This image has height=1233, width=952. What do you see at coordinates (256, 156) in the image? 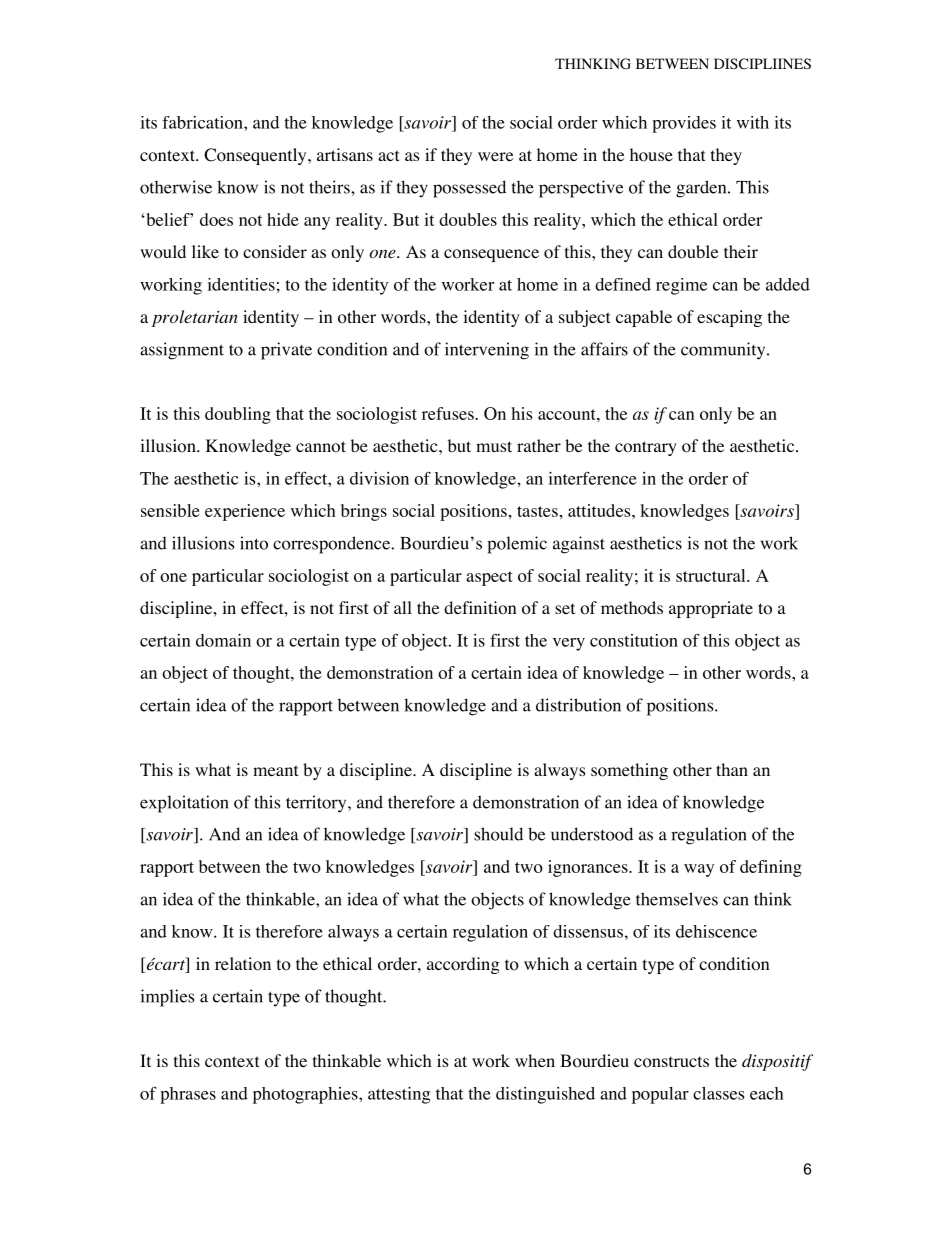
I see `Consequently` at bounding box center [256, 156].
